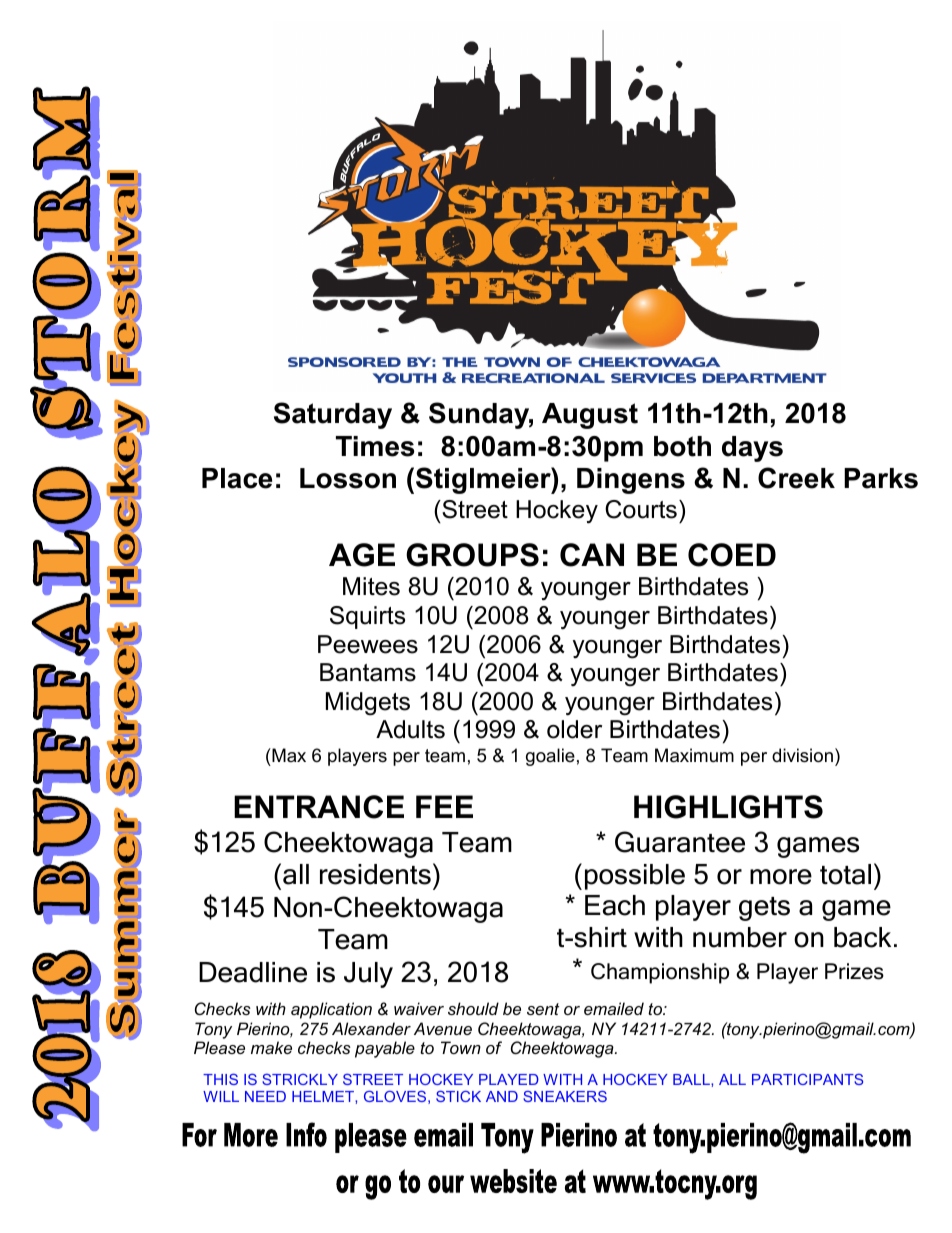 The height and width of the image is (1233, 952). Describe the element at coordinates (375, 874) in the image. I see `residents` at that location.
